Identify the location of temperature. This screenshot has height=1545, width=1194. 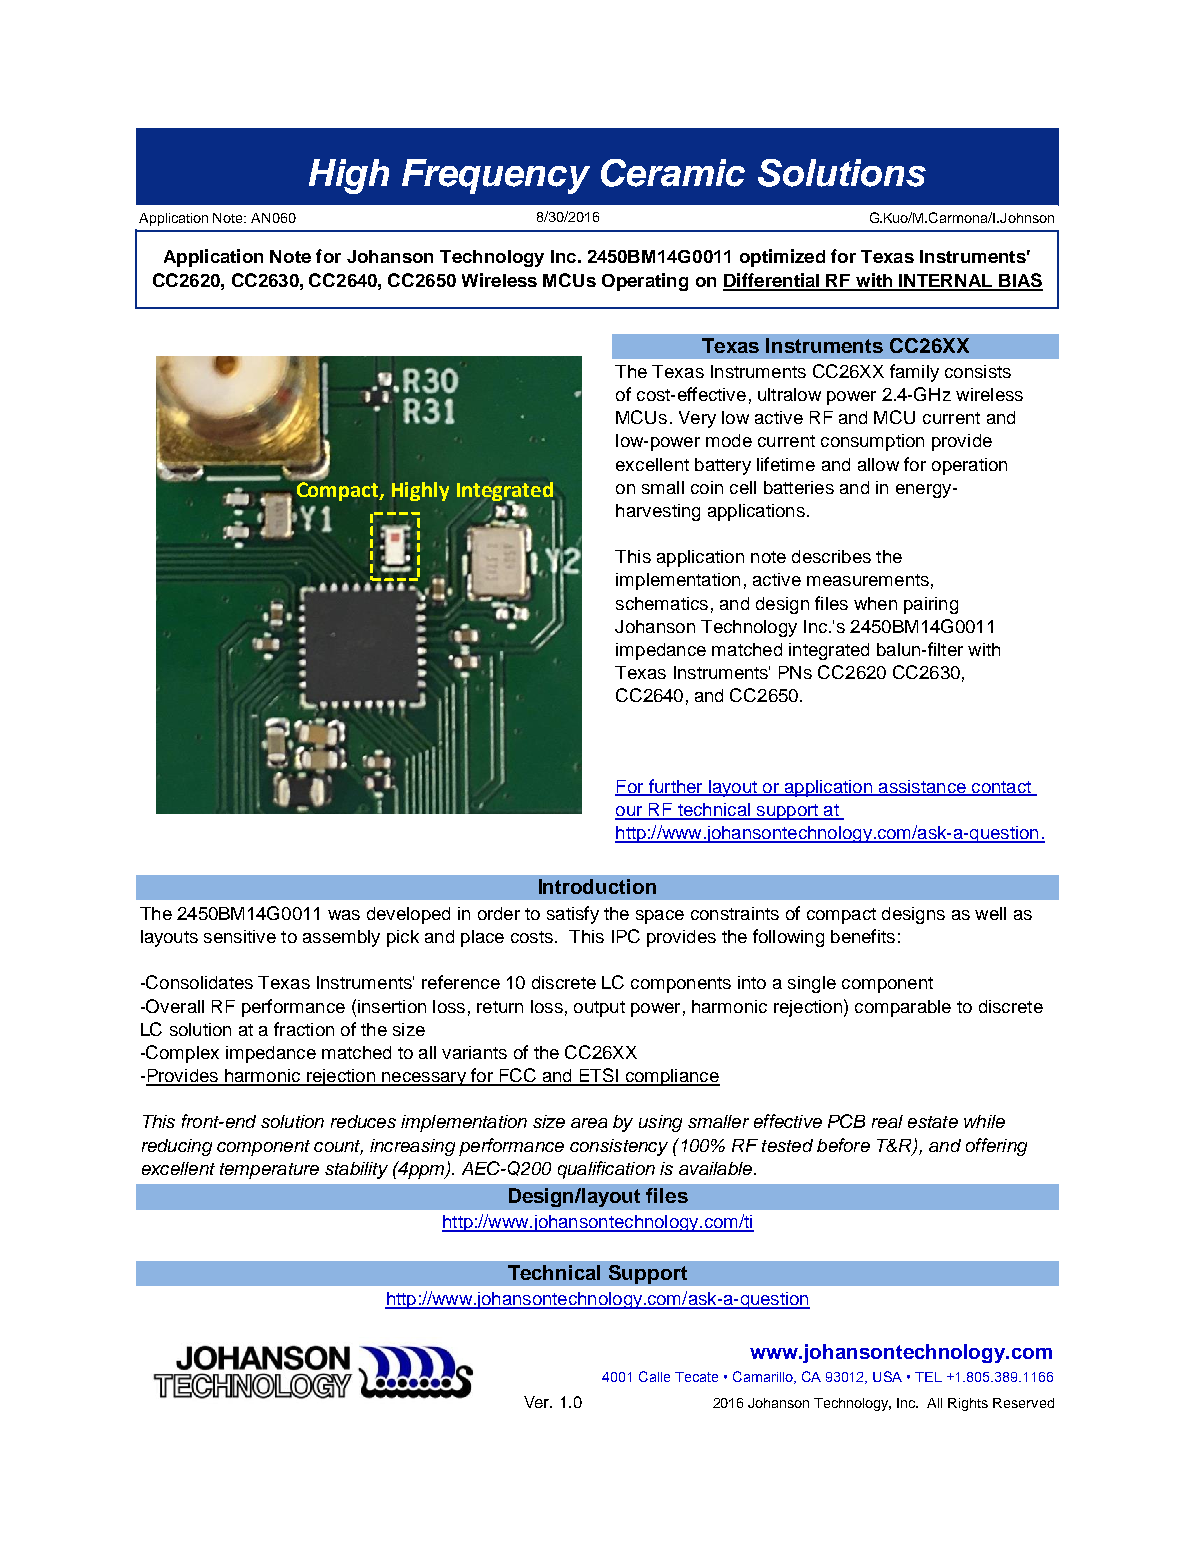
(269, 1171).
